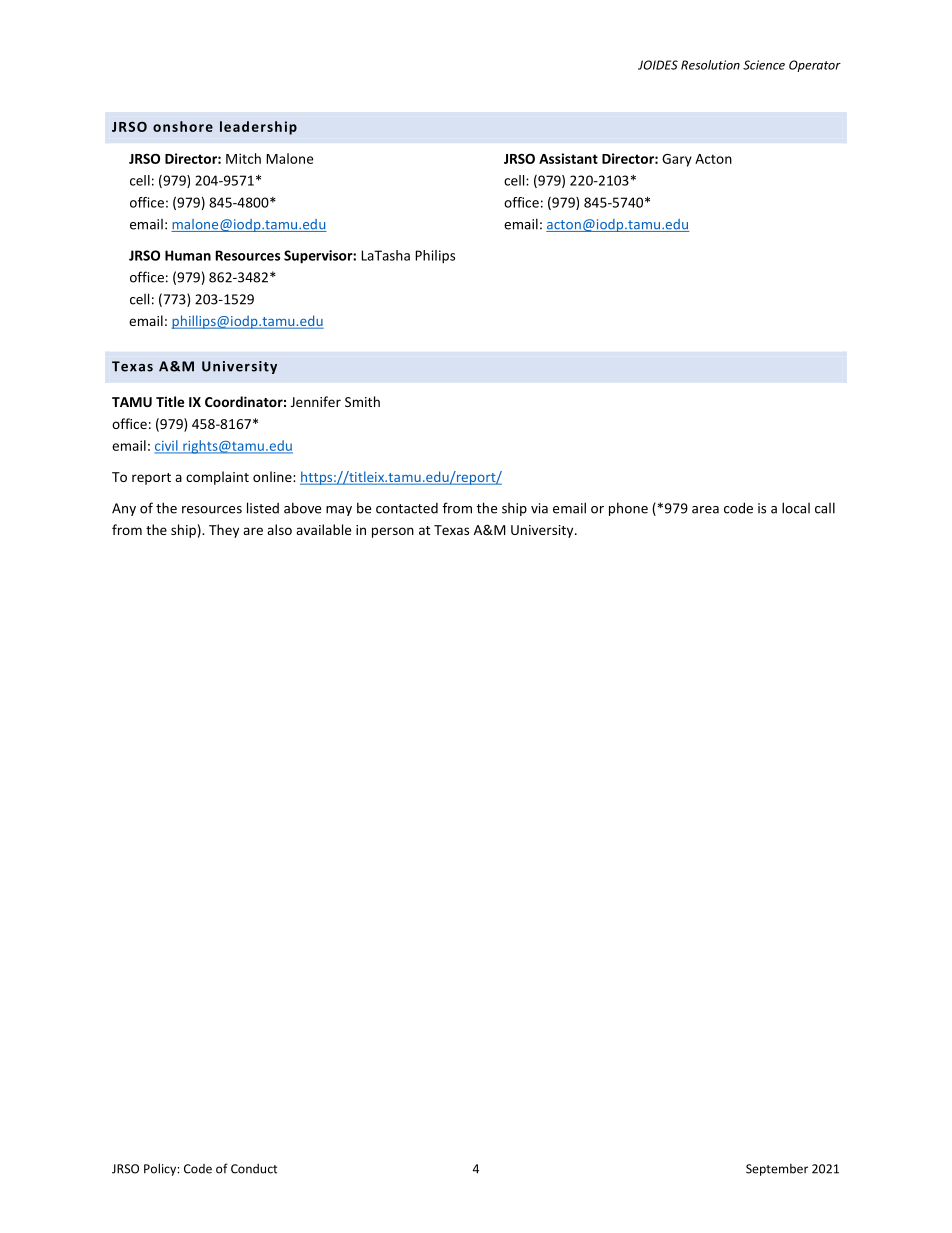 Image resolution: width=952 pixels, height=1233 pixels. What do you see at coordinates (393, 532) in the image?
I see `person` at bounding box center [393, 532].
